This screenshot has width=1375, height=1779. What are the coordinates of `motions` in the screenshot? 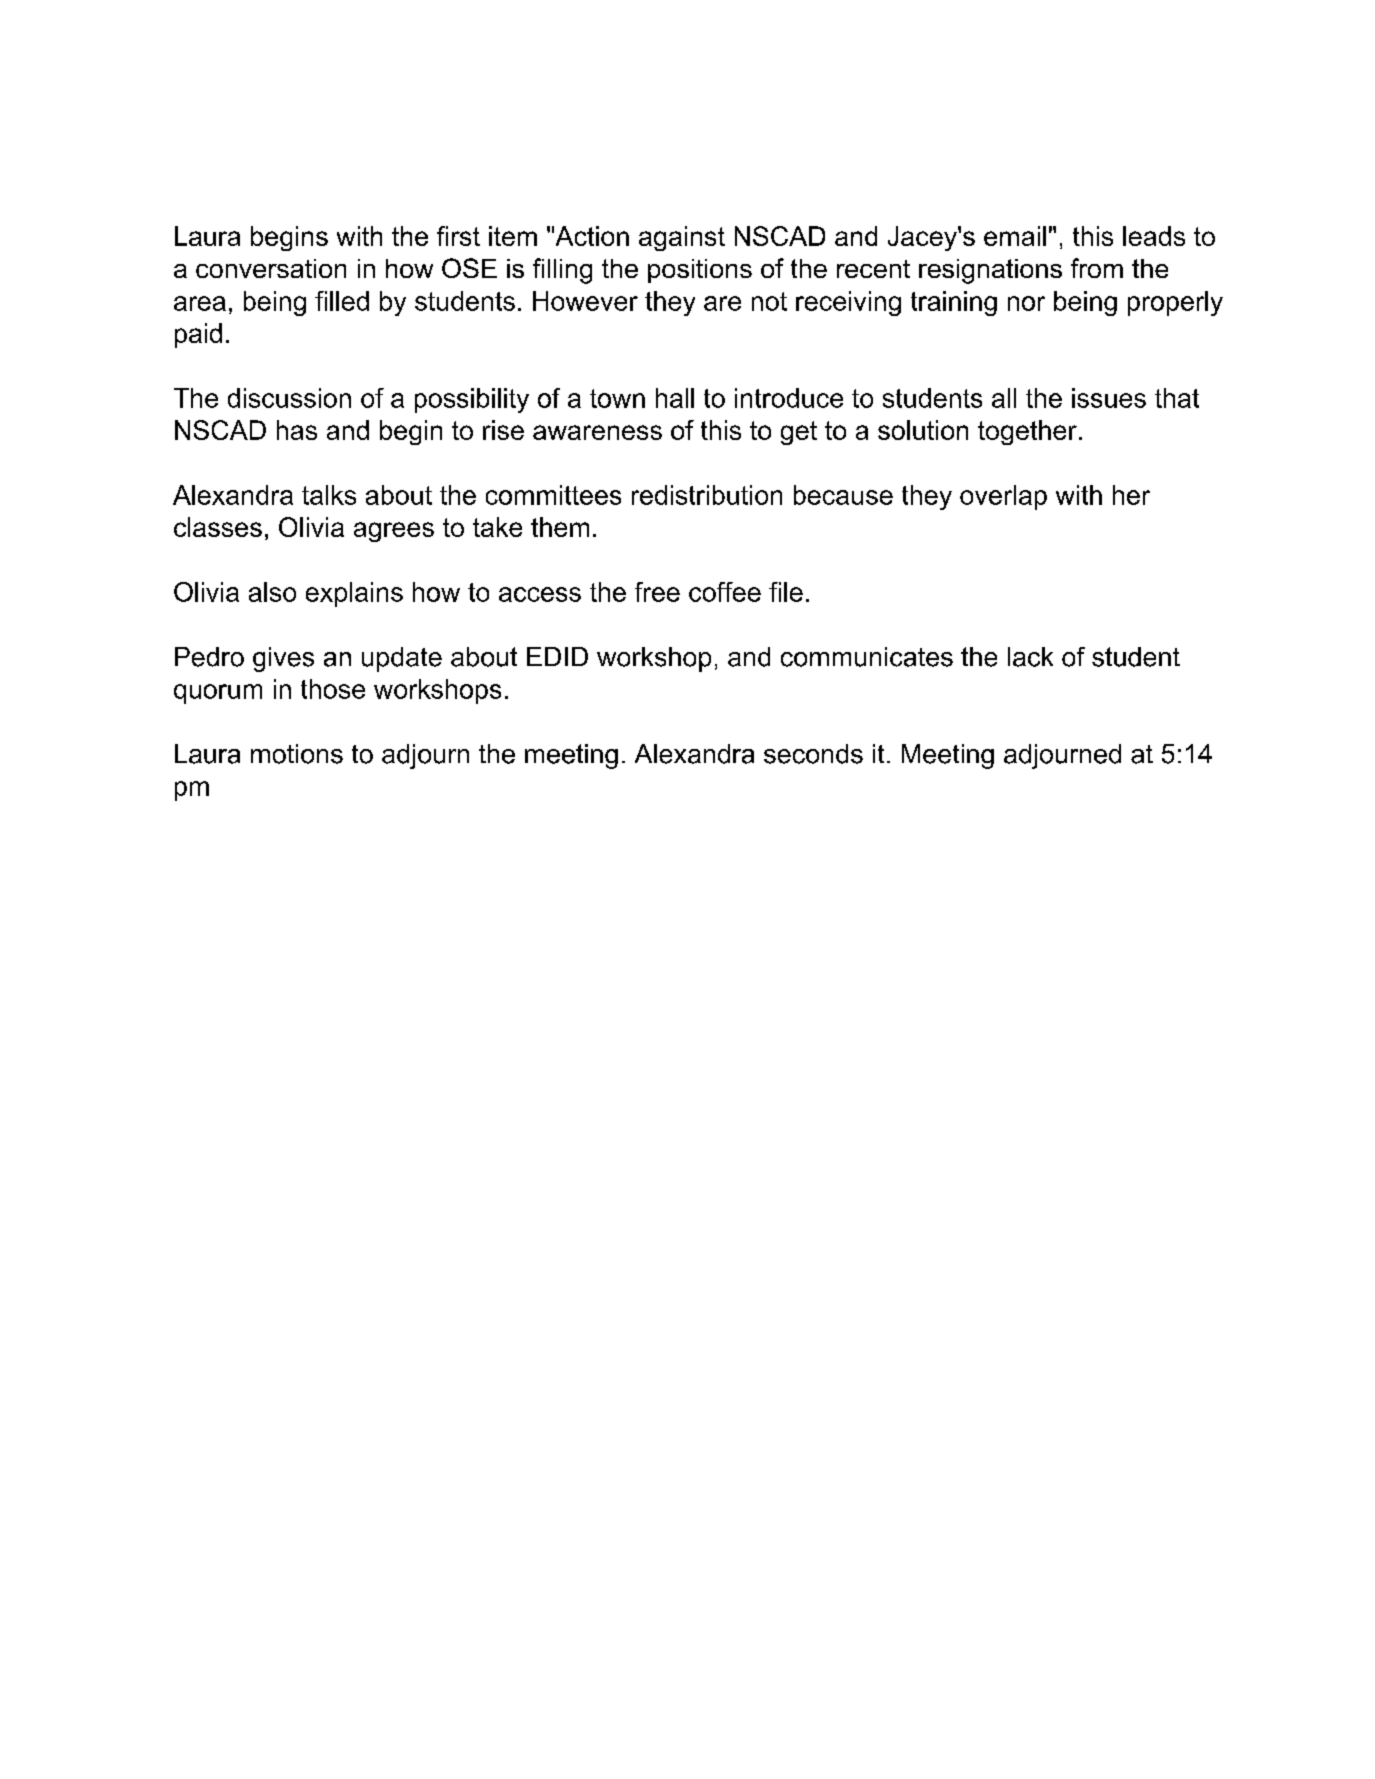 It's located at (297, 754).
